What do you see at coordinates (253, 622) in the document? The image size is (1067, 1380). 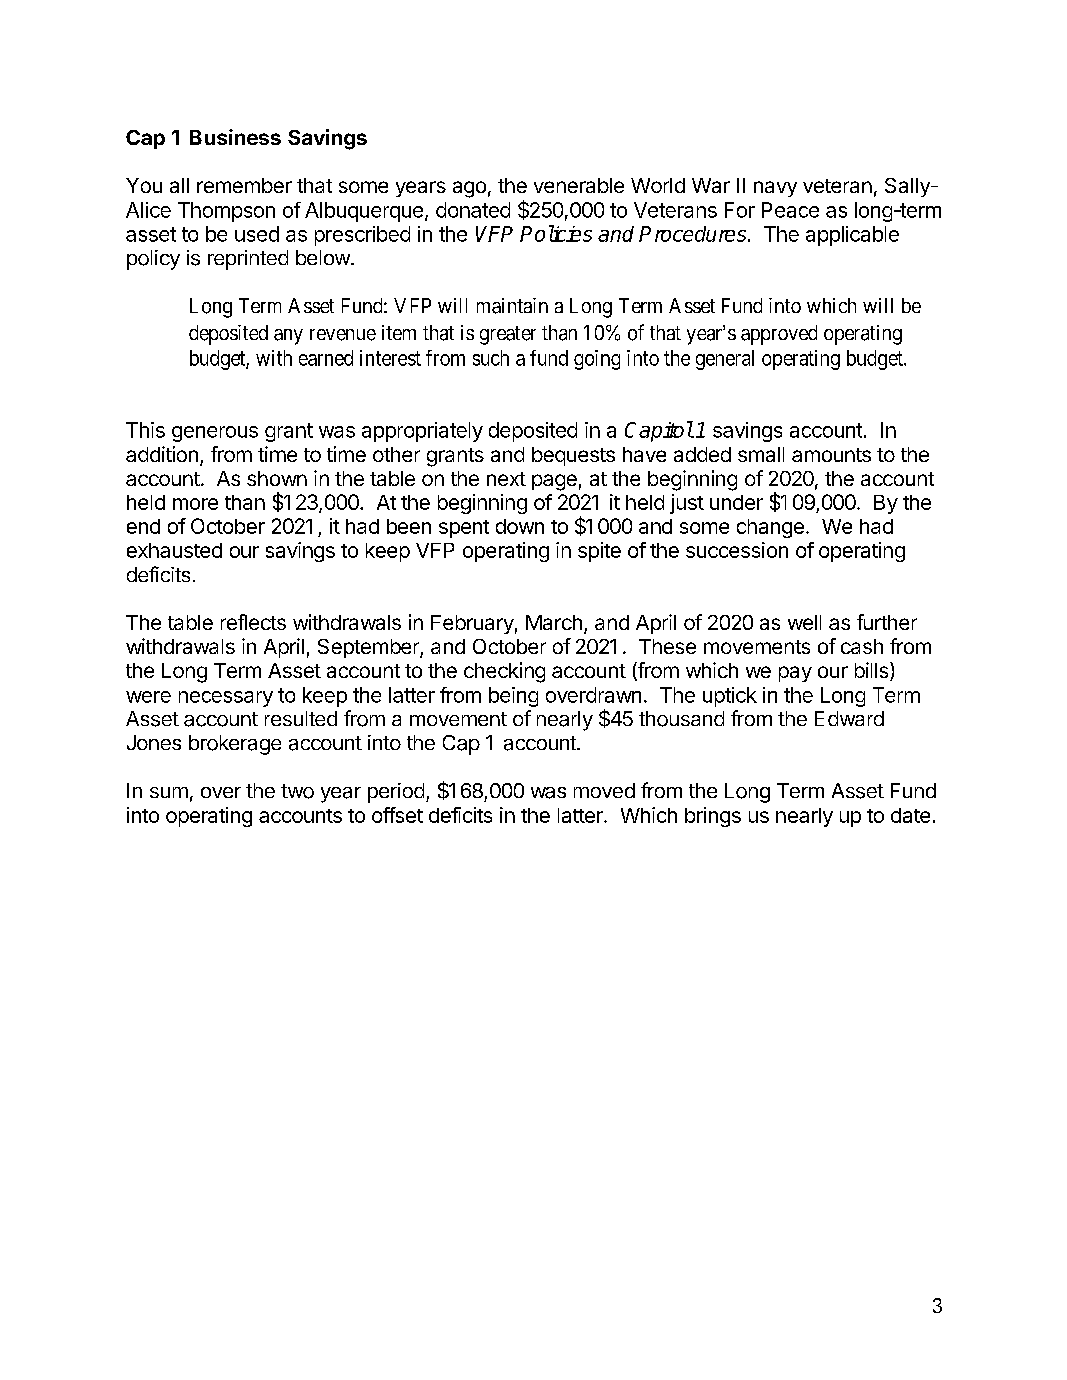 I see `reflects` at bounding box center [253, 622].
